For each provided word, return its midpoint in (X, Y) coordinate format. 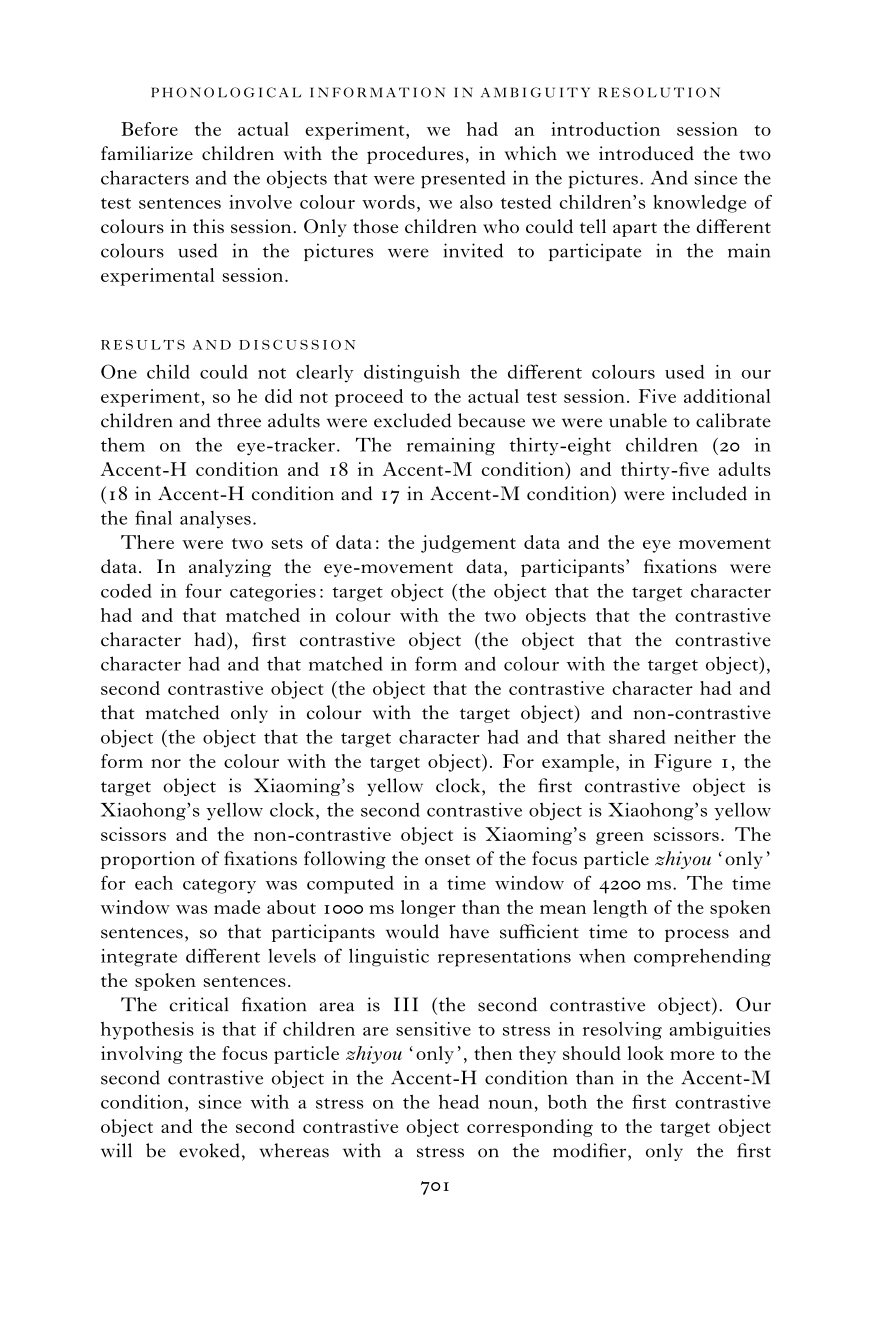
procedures (415, 155)
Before (149, 129)
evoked (209, 1150)
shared (637, 736)
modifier (591, 1150)
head (459, 1101)
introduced (646, 153)
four (203, 590)
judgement (468, 544)
